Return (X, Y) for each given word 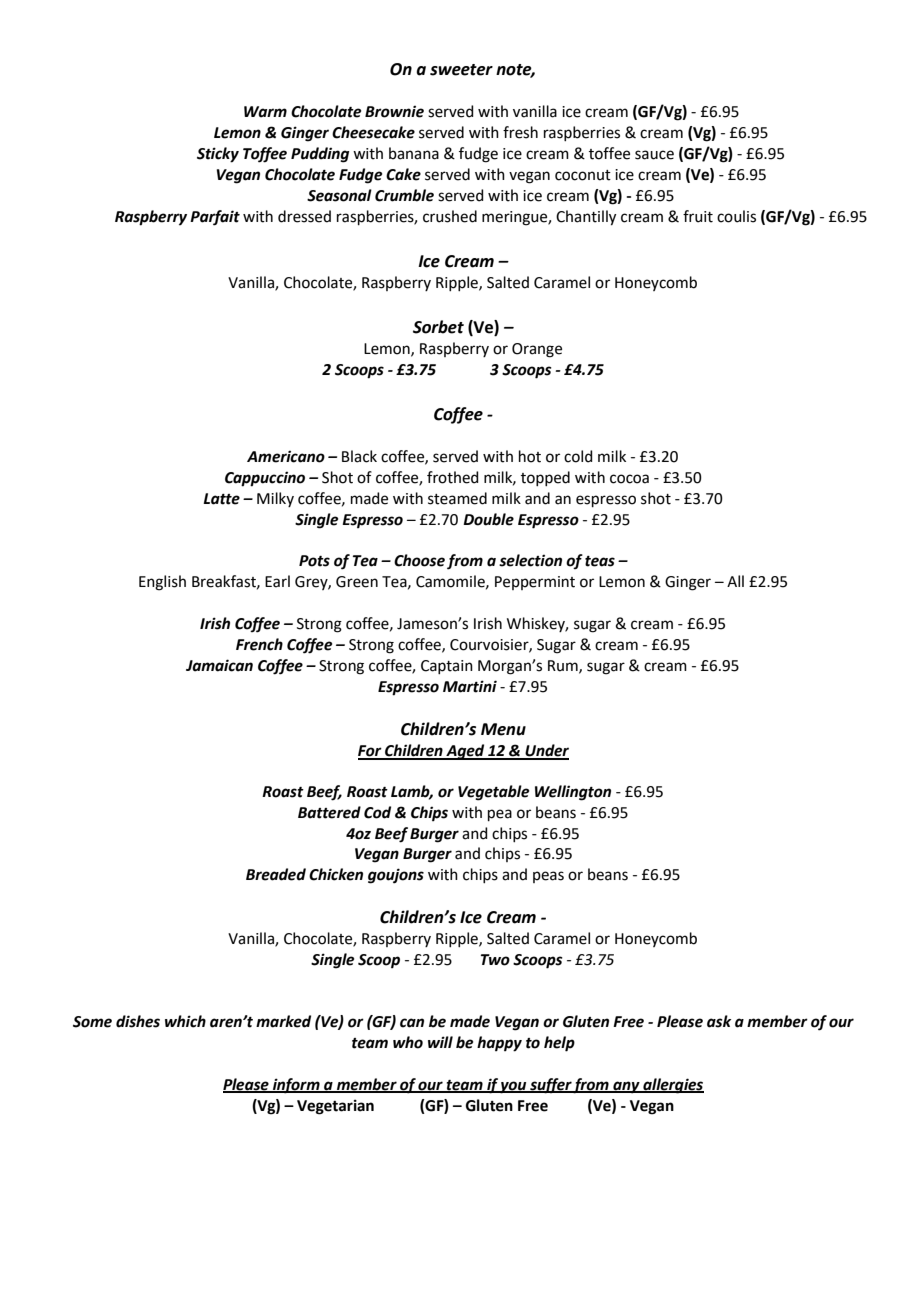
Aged (465, 752)
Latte (221, 499)
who (408, 1042)
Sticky (218, 155)
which (185, 1021)
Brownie (394, 111)
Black (359, 456)
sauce (654, 155)
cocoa (629, 479)
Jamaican (219, 665)
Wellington (573, 793)
